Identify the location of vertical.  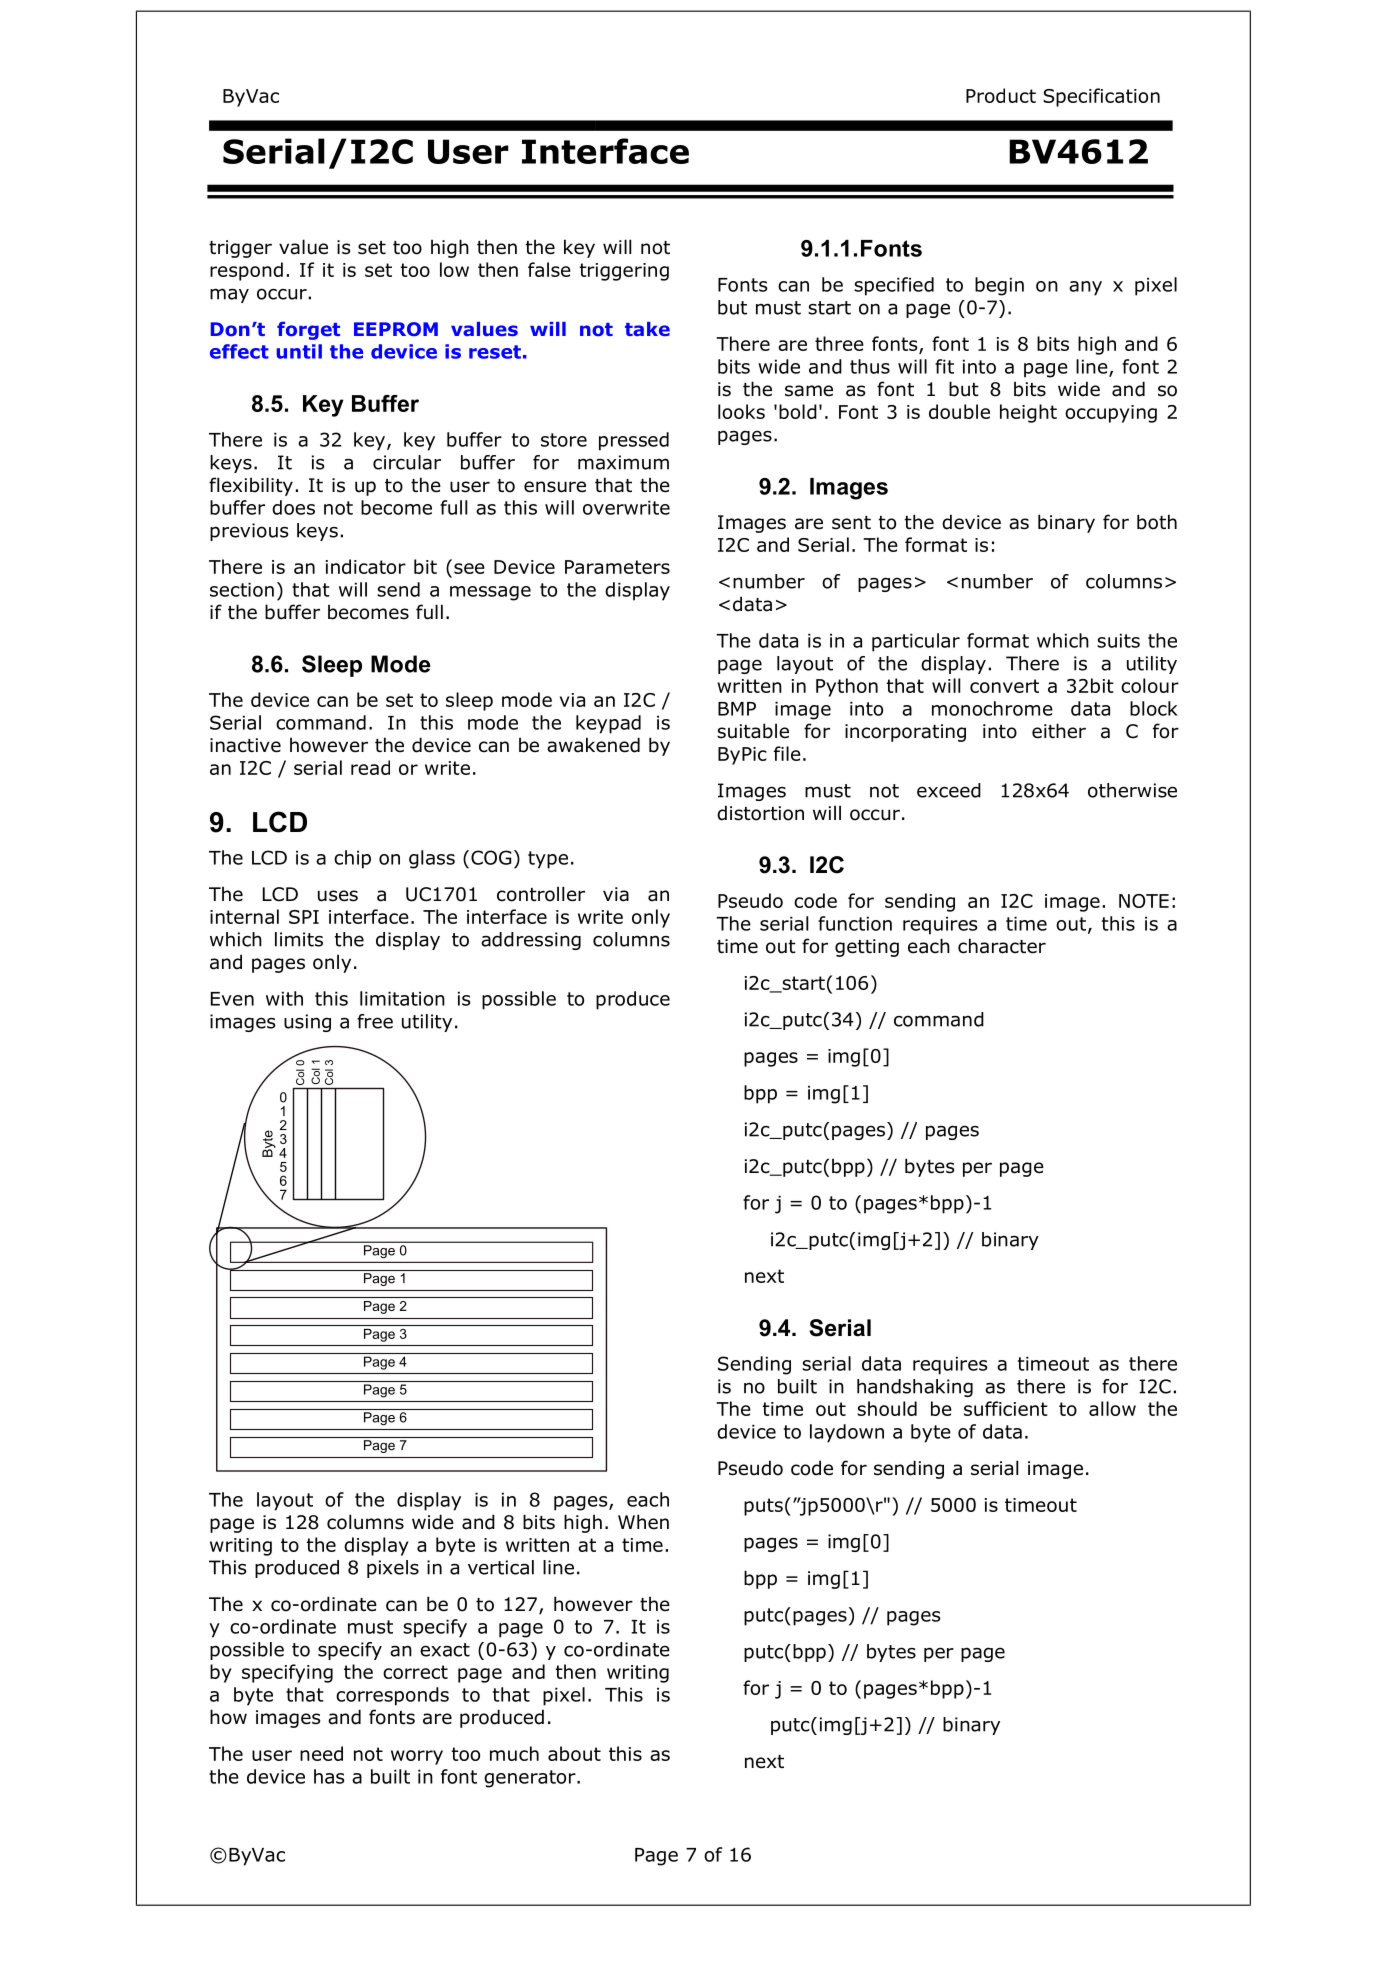
(501, 1567).
